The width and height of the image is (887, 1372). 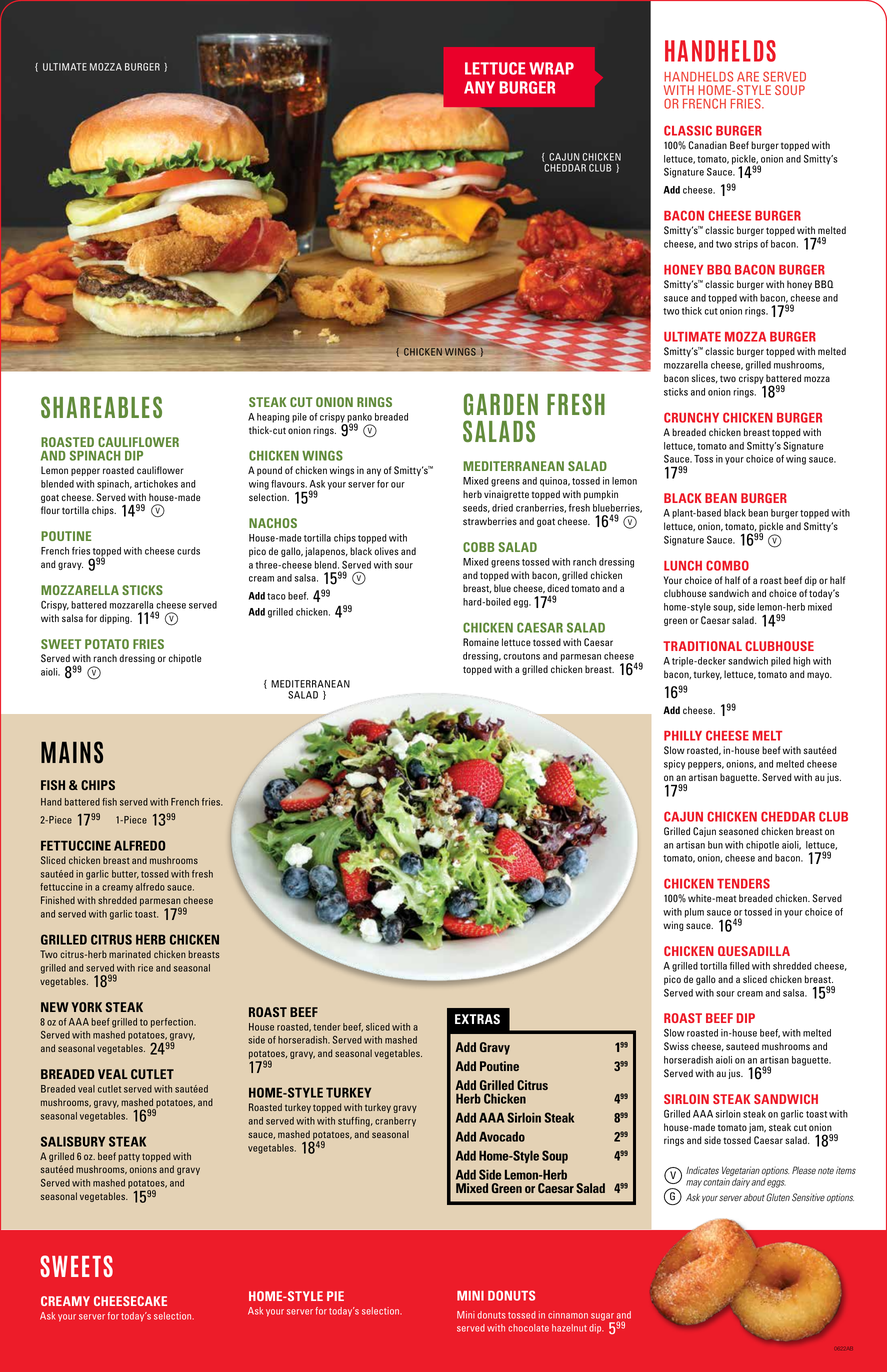 What do you see at coordinates (129, 1157) in the image?
I see `patty` at bounding box center [129, 1157].
